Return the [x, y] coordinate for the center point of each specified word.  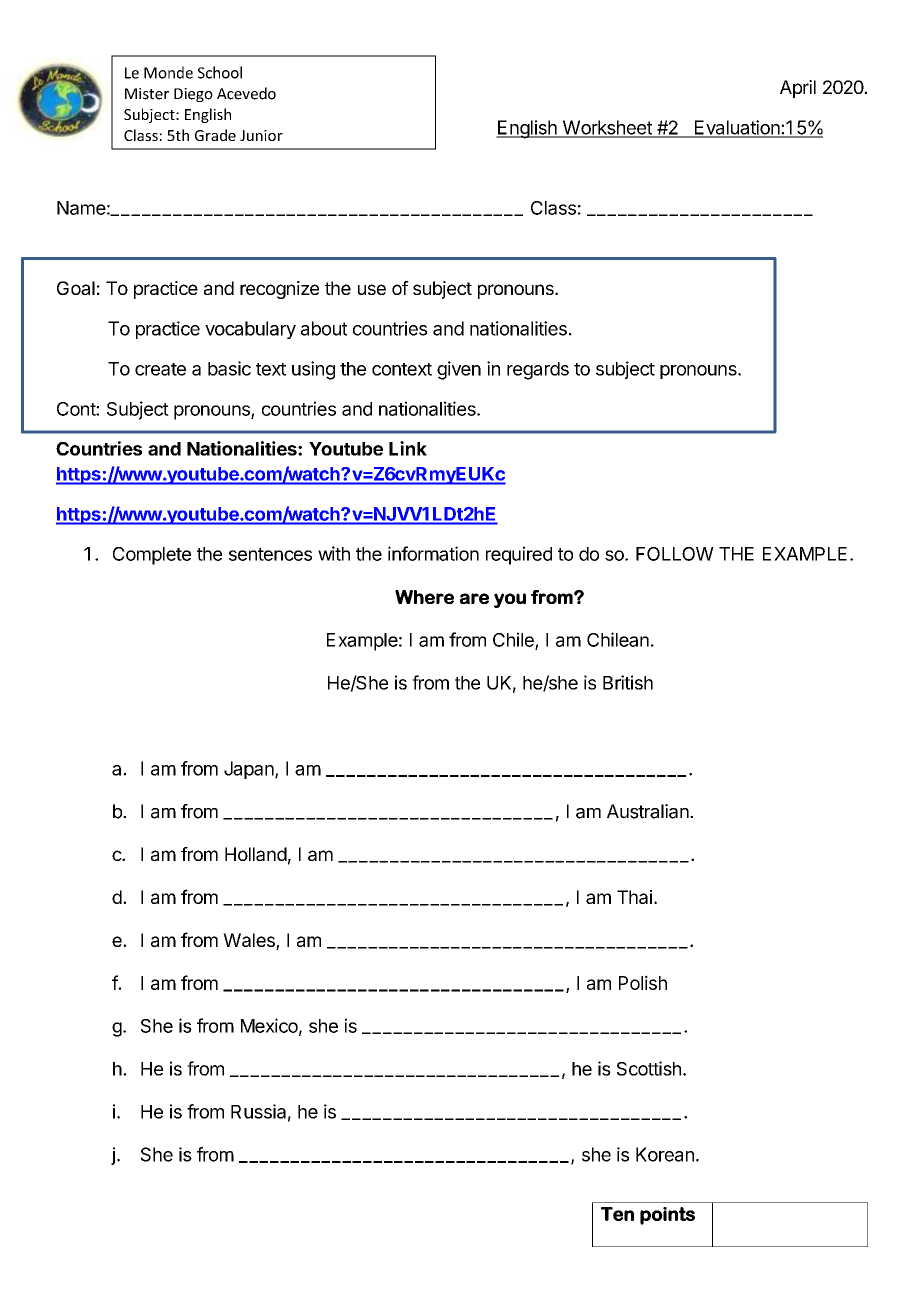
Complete [152, 556]
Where [424, 597]
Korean [665, 1154]
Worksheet [607, 128]
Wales [250, 941]
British [628, 682]
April [798, 89]
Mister [147, 94]
